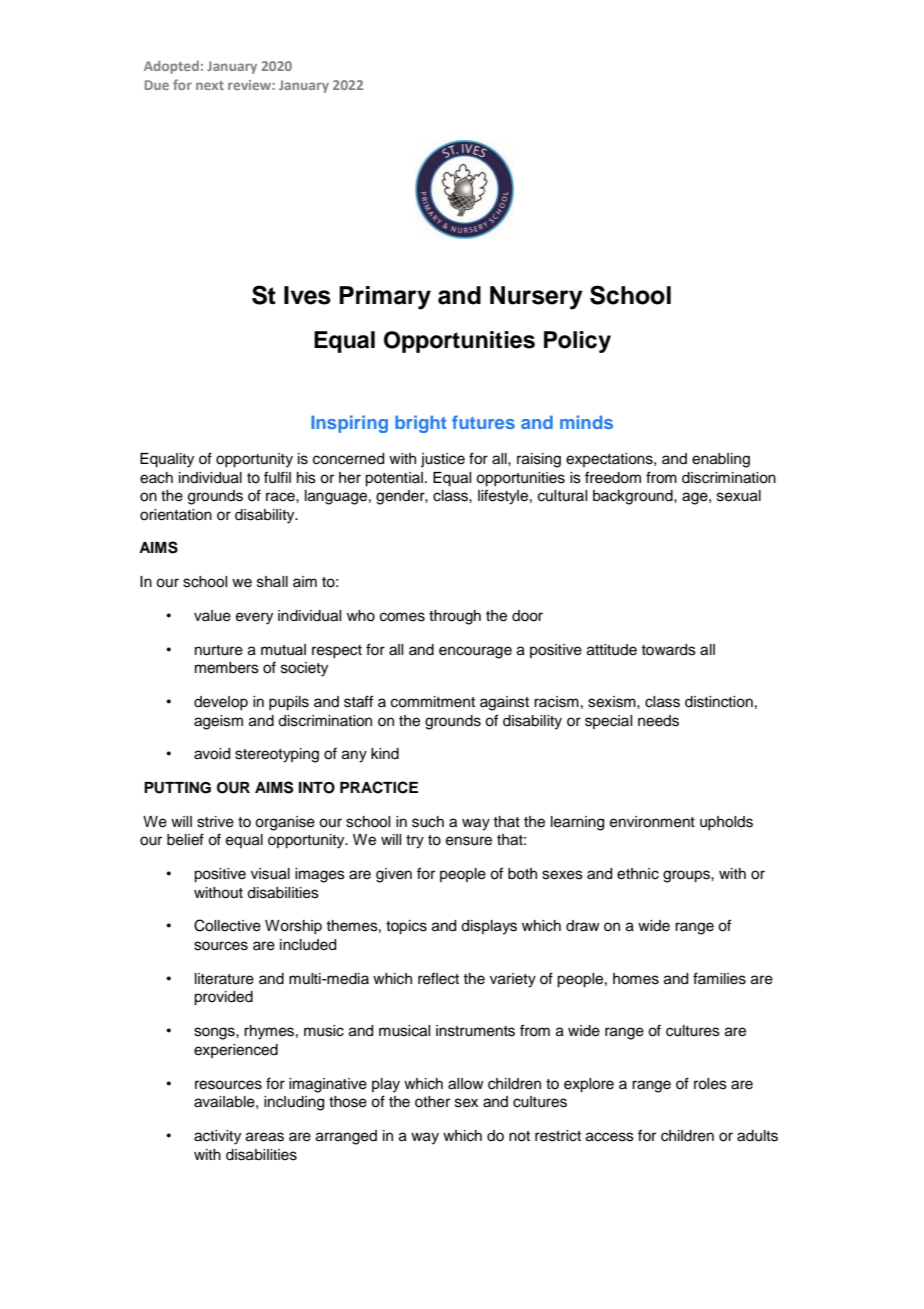 The height and width of the document is (1309, 924). What do you see at coordinates (432, 1102) in the document?
I see `other` at bounding box center [432, 1102].
